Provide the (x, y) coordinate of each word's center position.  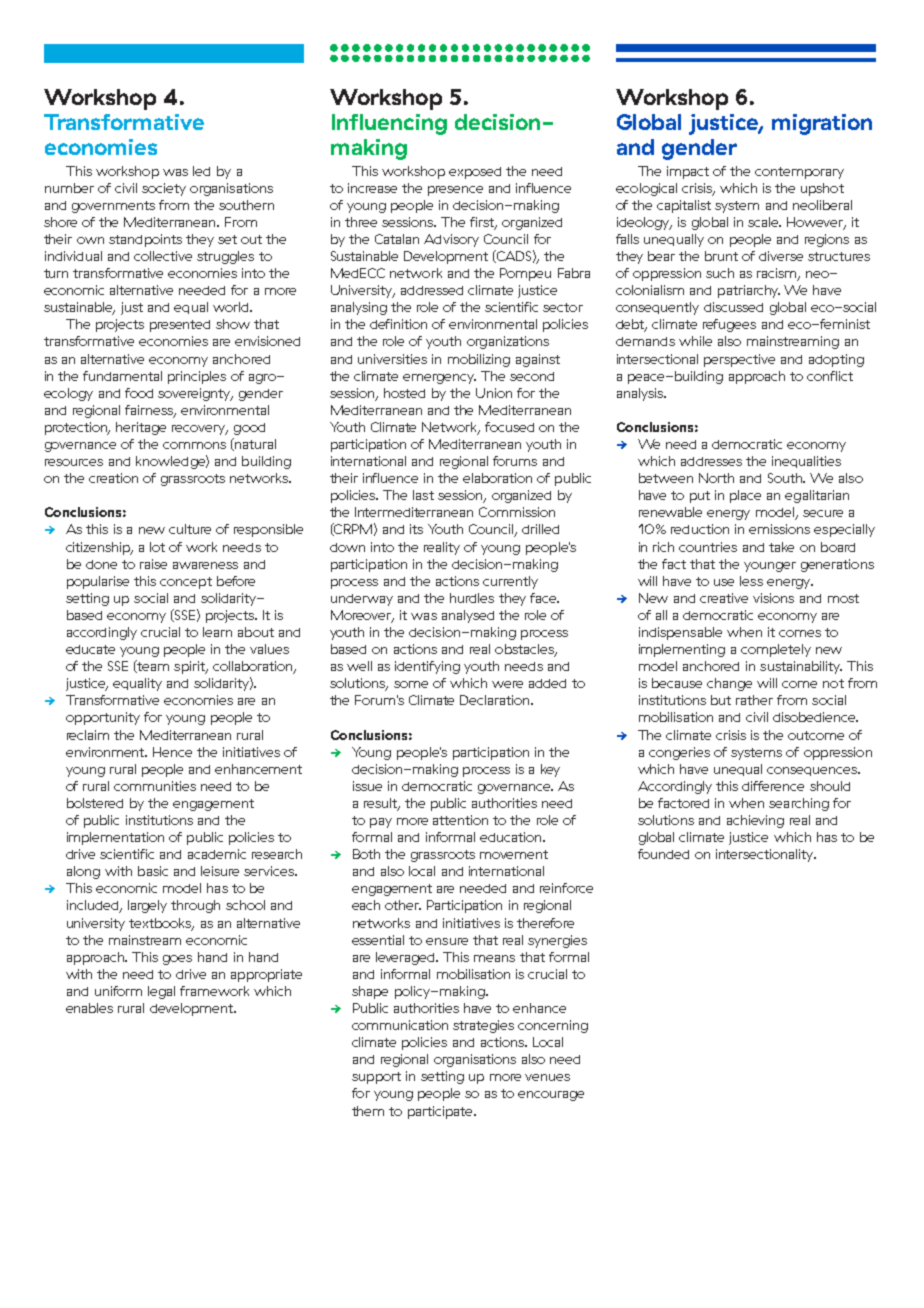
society (164, 189)
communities (155, 786)
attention (460, 820)
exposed (475, 173)
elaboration (497, 478)
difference (773, 786)
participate (441, 1112)
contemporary (799, 173)
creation (113, 478)
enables (89, 1008)
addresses (711, 461)
